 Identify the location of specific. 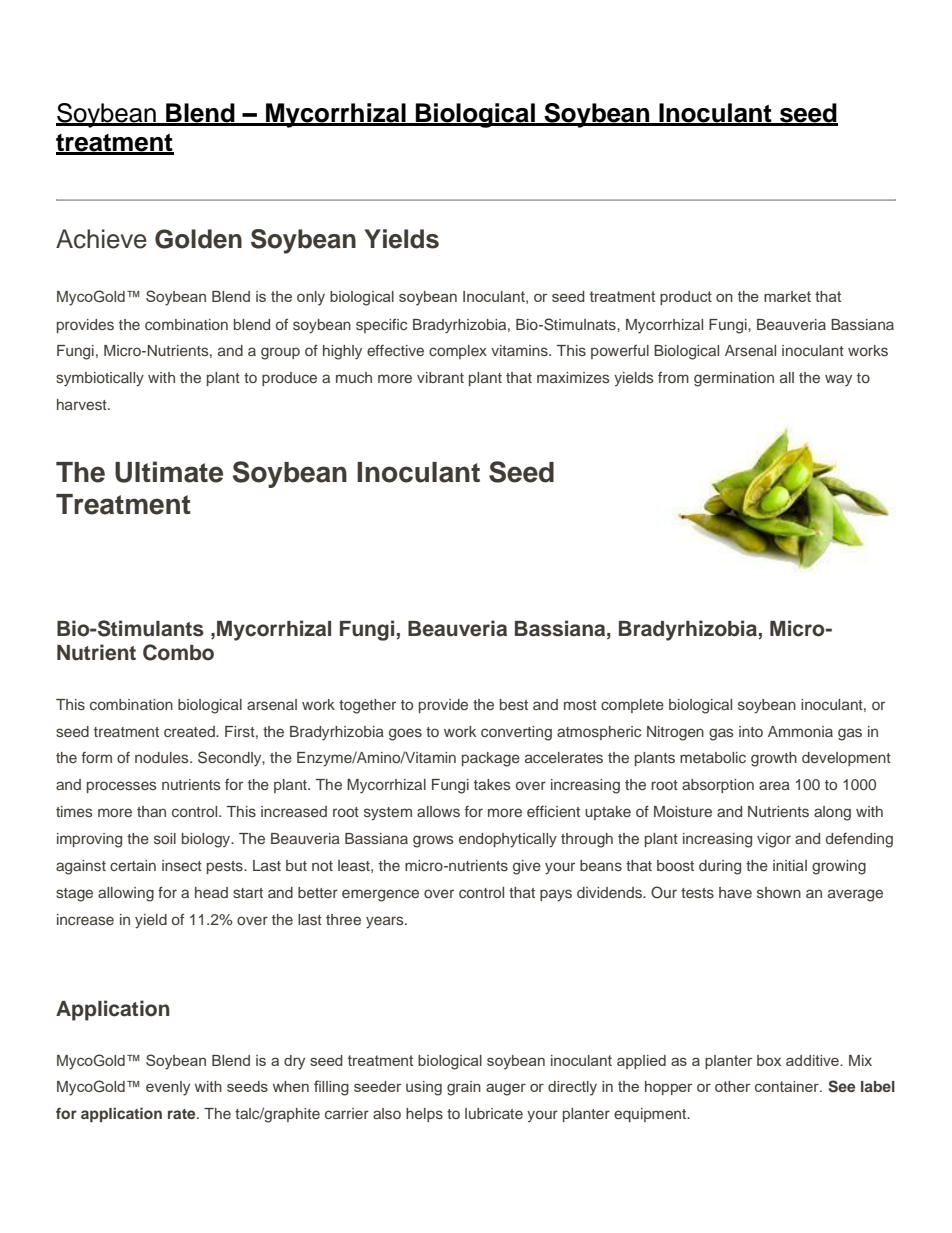
(381, 326).
